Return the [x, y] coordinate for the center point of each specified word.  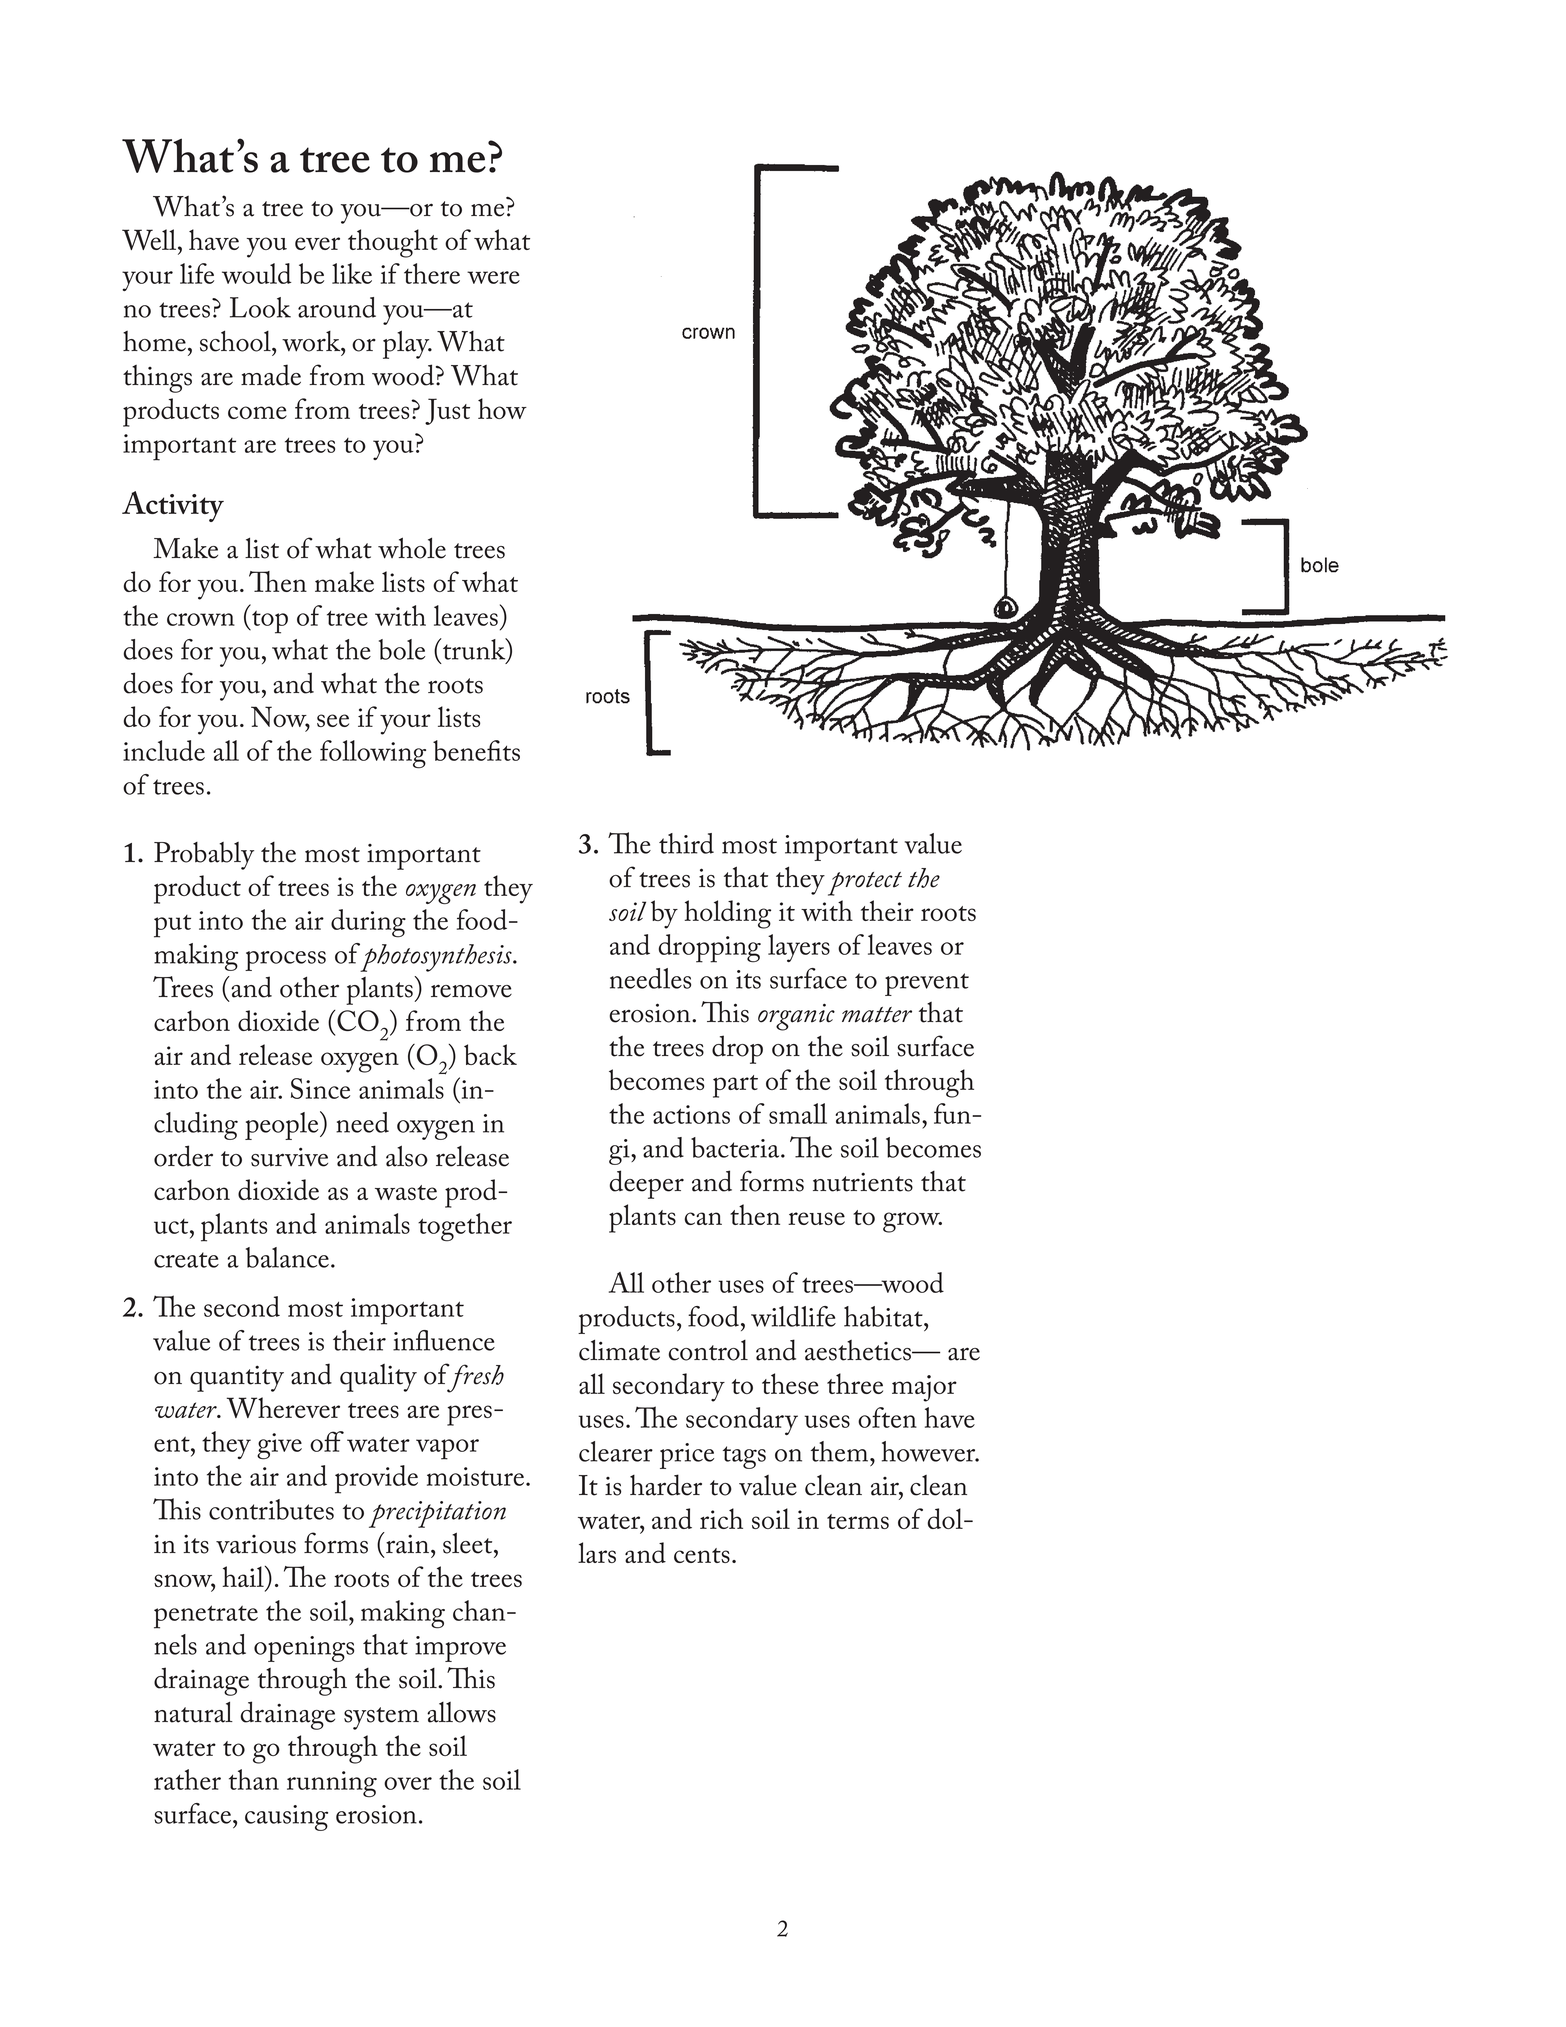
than [254, 1779]
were [493, 277]
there [432, 273]
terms [858, 1521]
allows [461, 1712]
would [256, 273]
